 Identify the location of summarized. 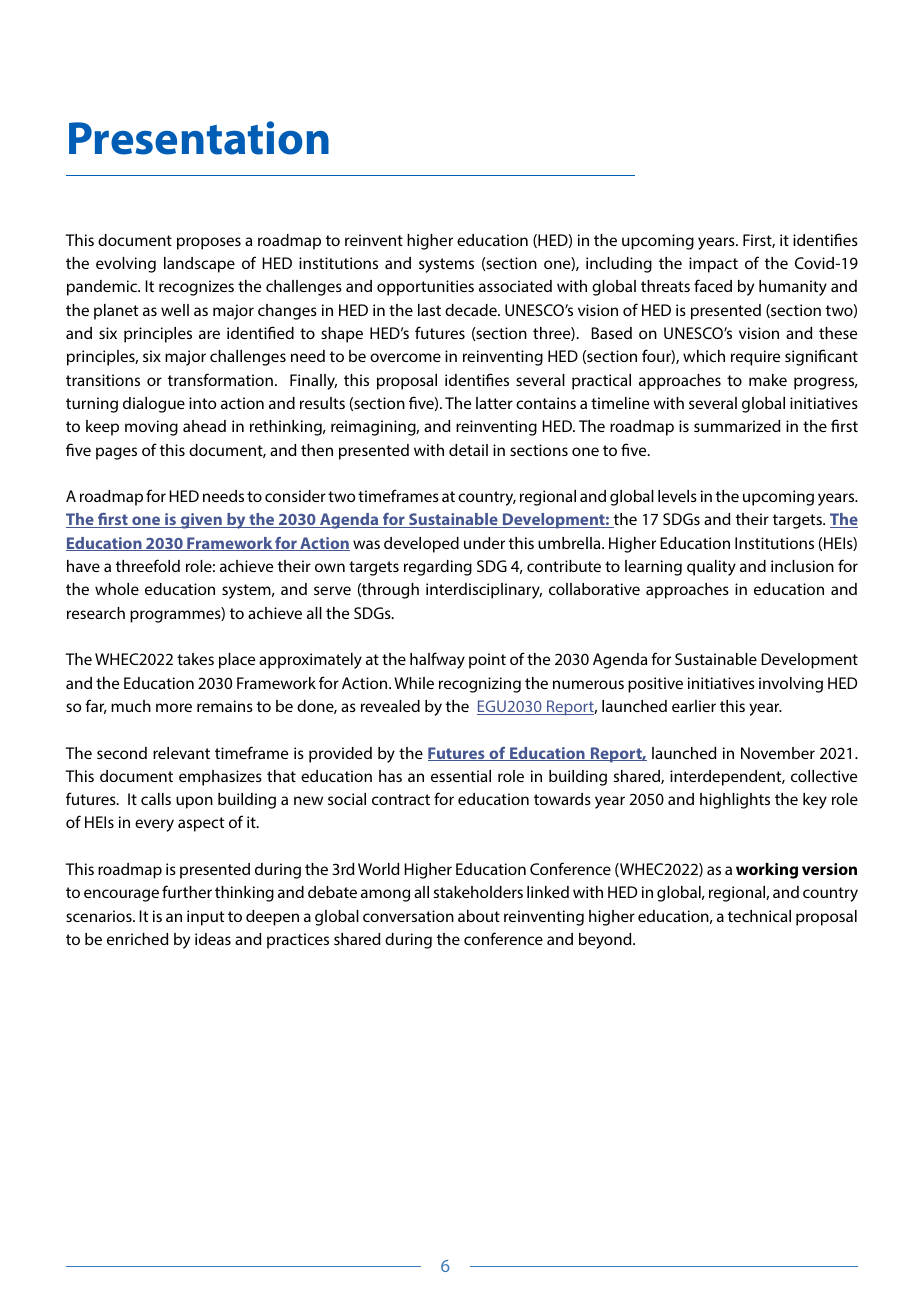
(737, 426).
